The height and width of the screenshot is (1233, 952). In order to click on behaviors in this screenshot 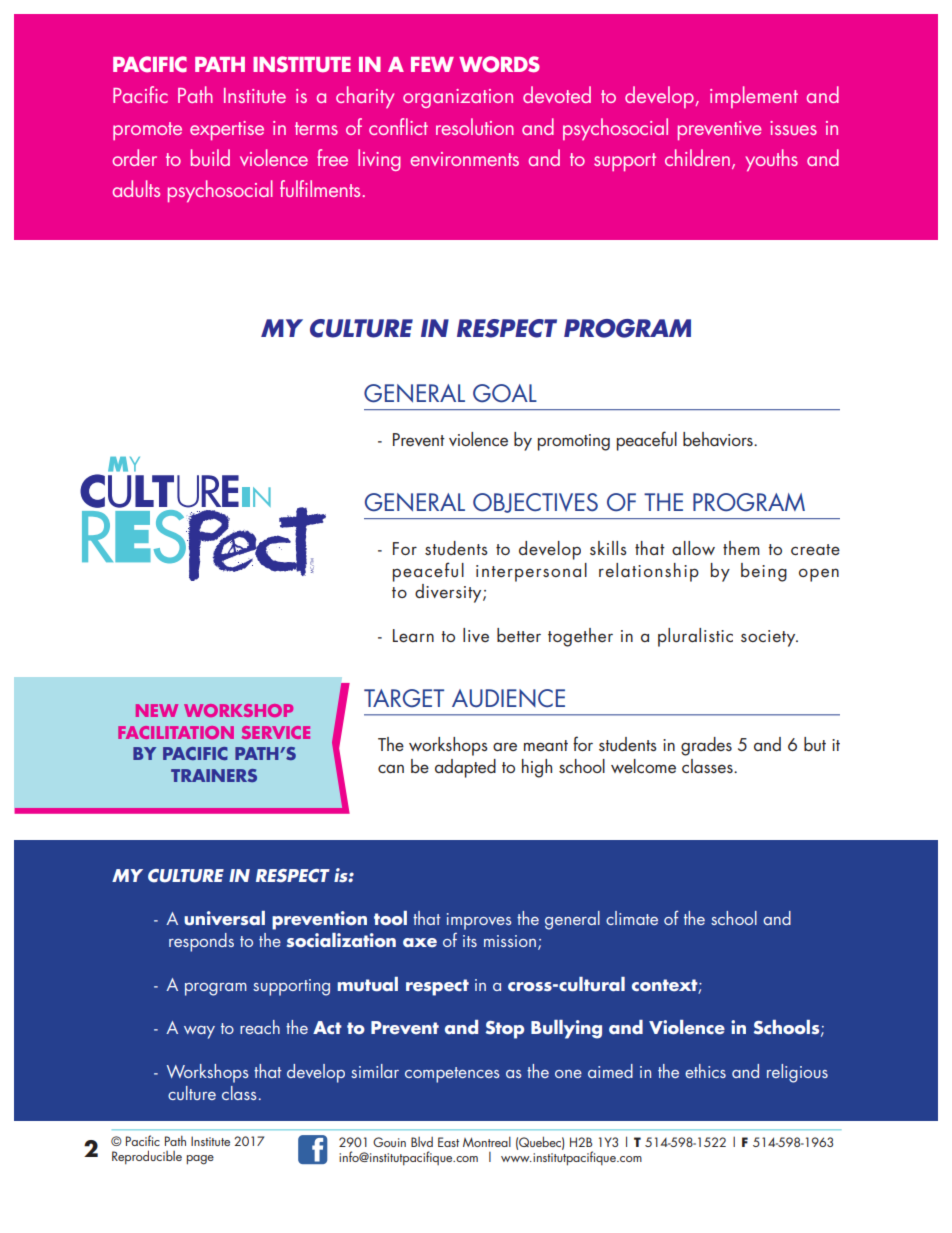, I will do `click(719, 439)`.
